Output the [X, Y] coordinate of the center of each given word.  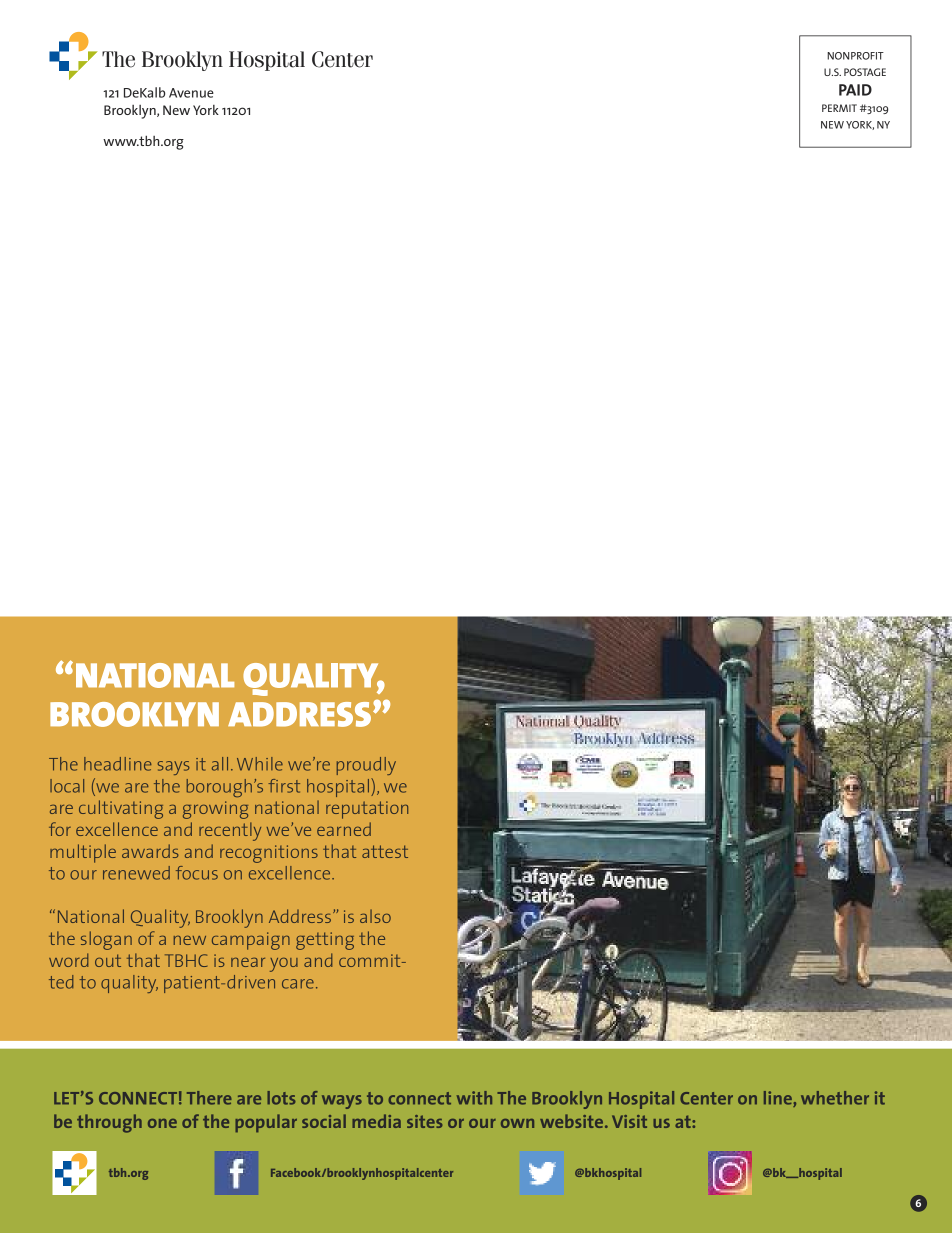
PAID [855, 90]
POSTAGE [865, 72]
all [220, 764]
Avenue [191, 93]
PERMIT [839, 108]
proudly [366, 766]
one [162, 1123]
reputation [367, 810]
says [173, 768]
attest [385, 851]
